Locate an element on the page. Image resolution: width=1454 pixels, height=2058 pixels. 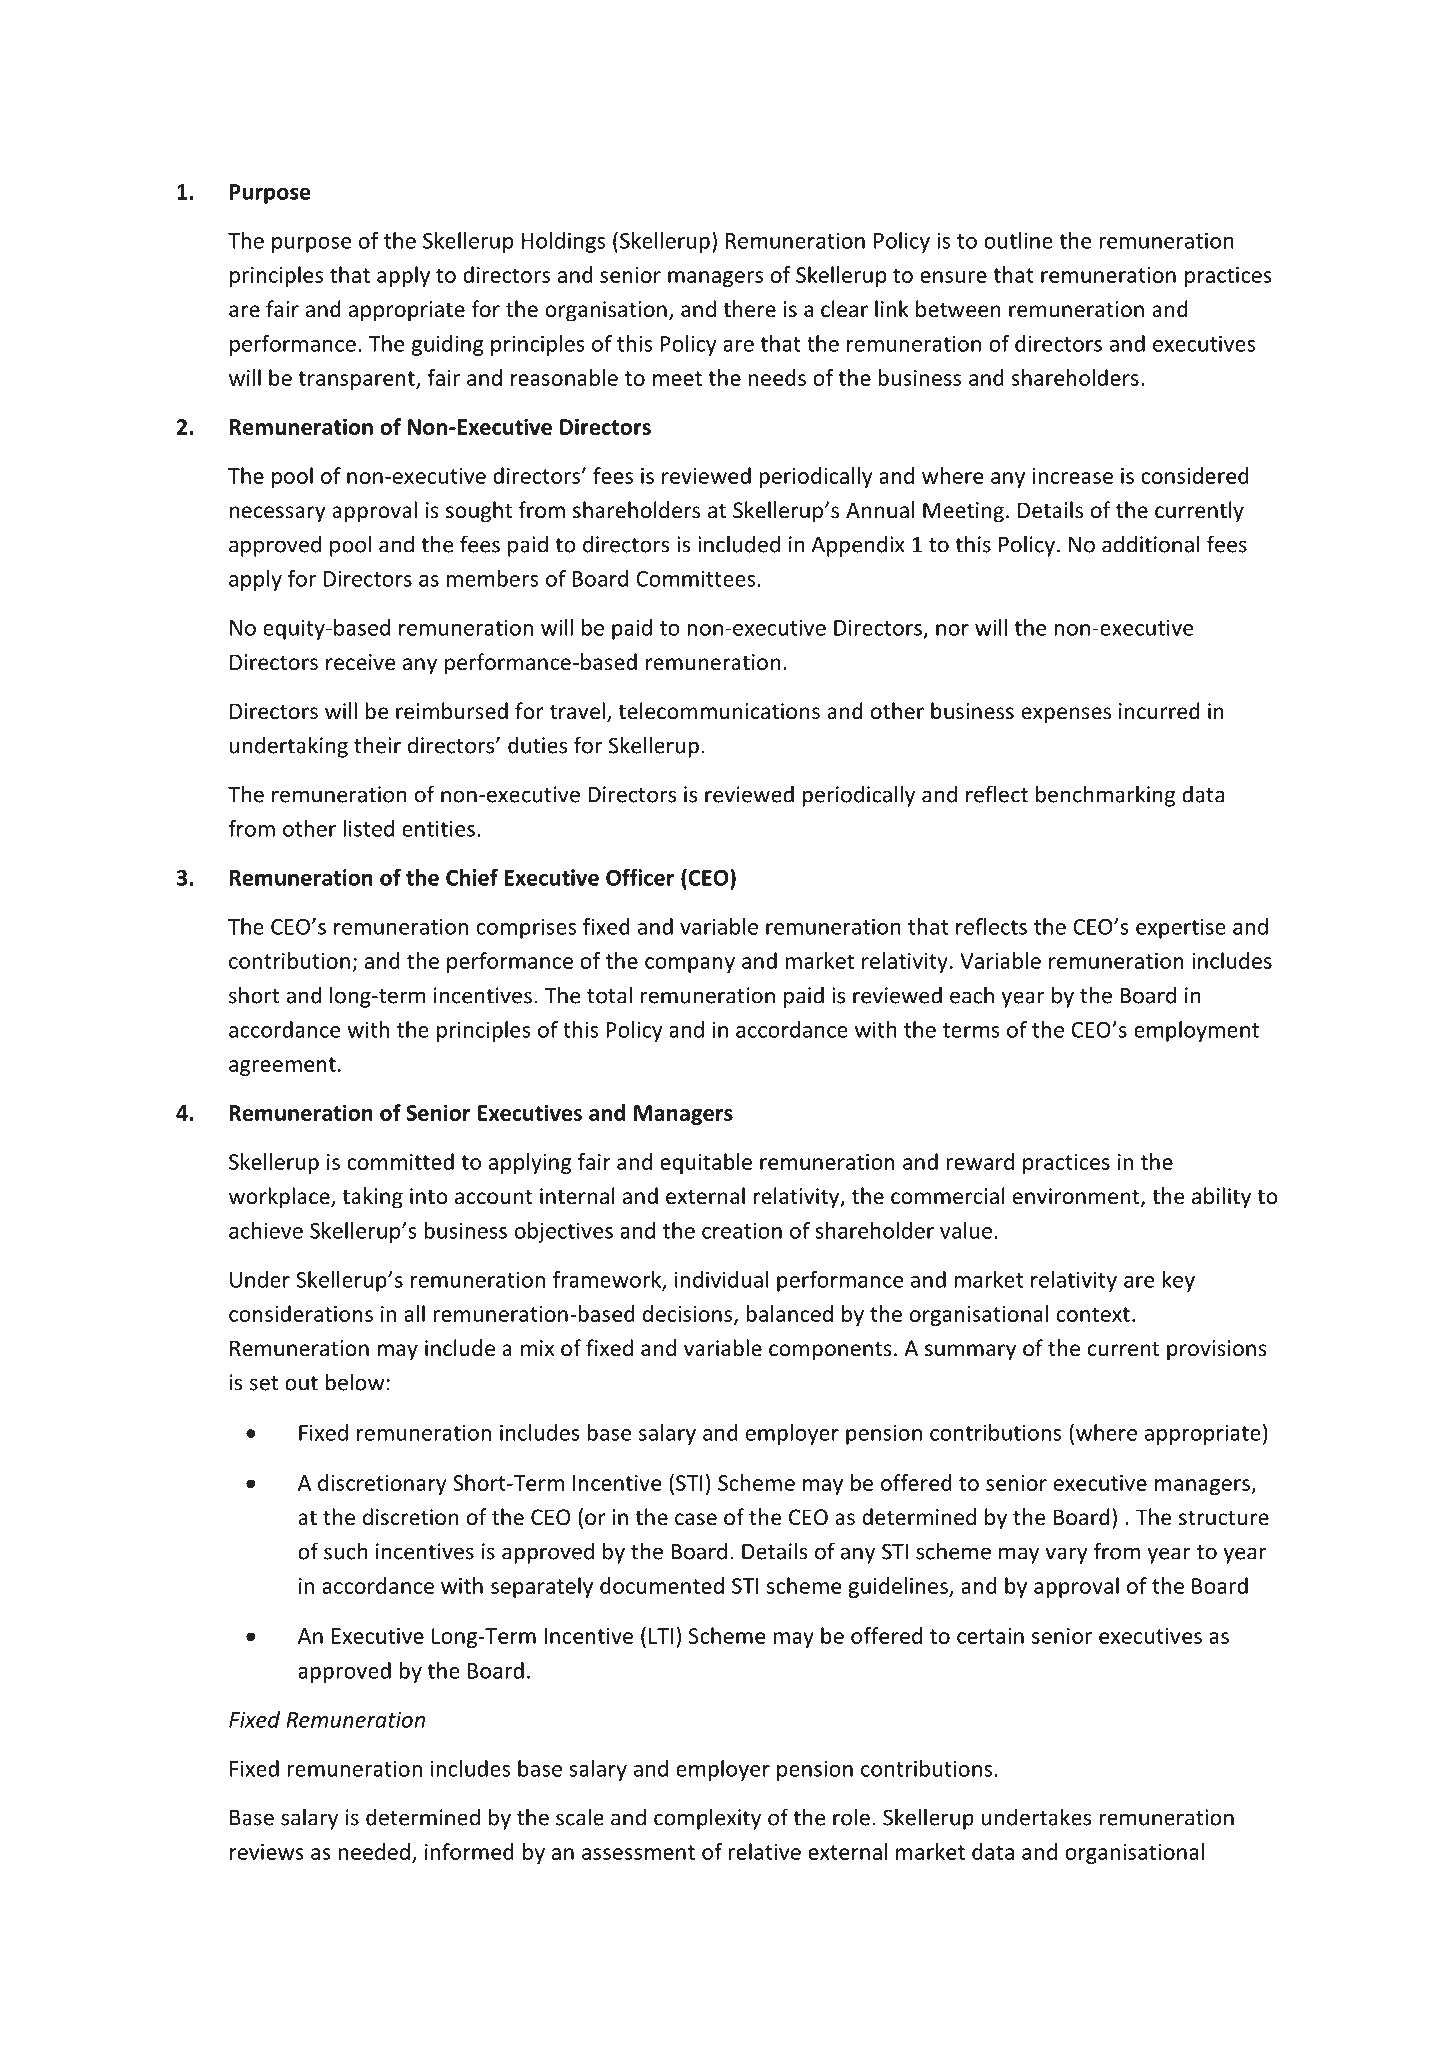
needed is located at coordinates (374, 1851).
